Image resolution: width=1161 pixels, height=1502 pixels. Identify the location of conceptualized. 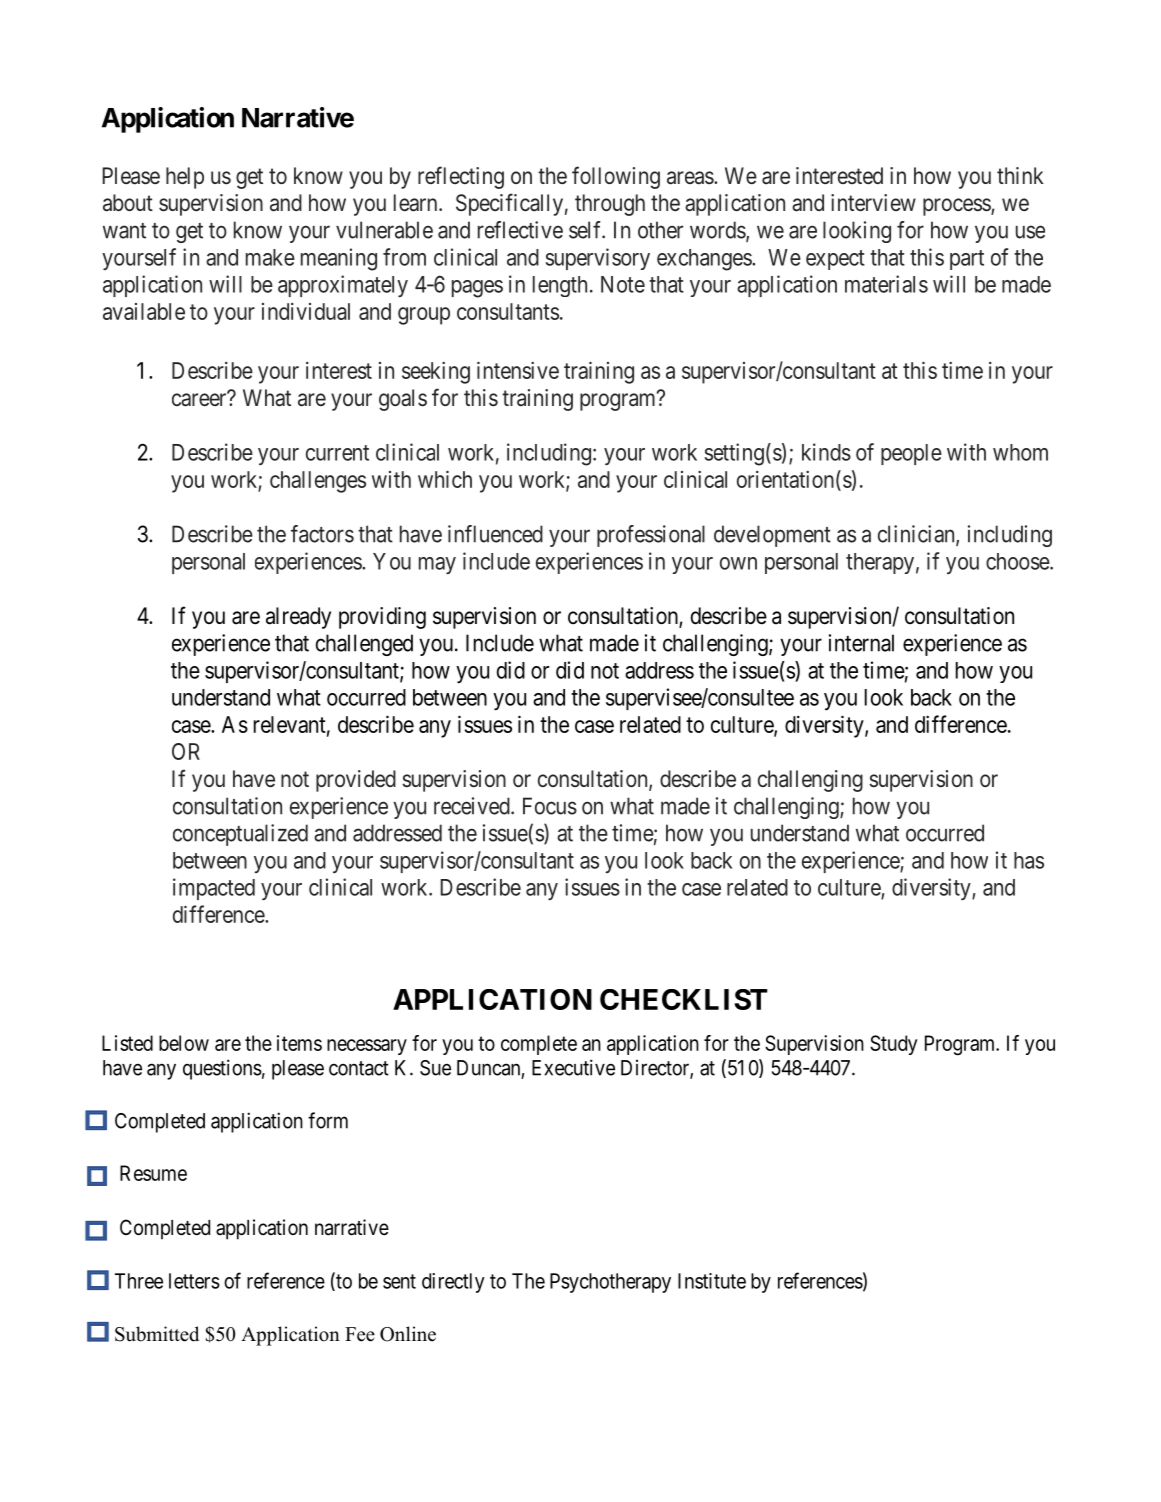
(240, 835).
